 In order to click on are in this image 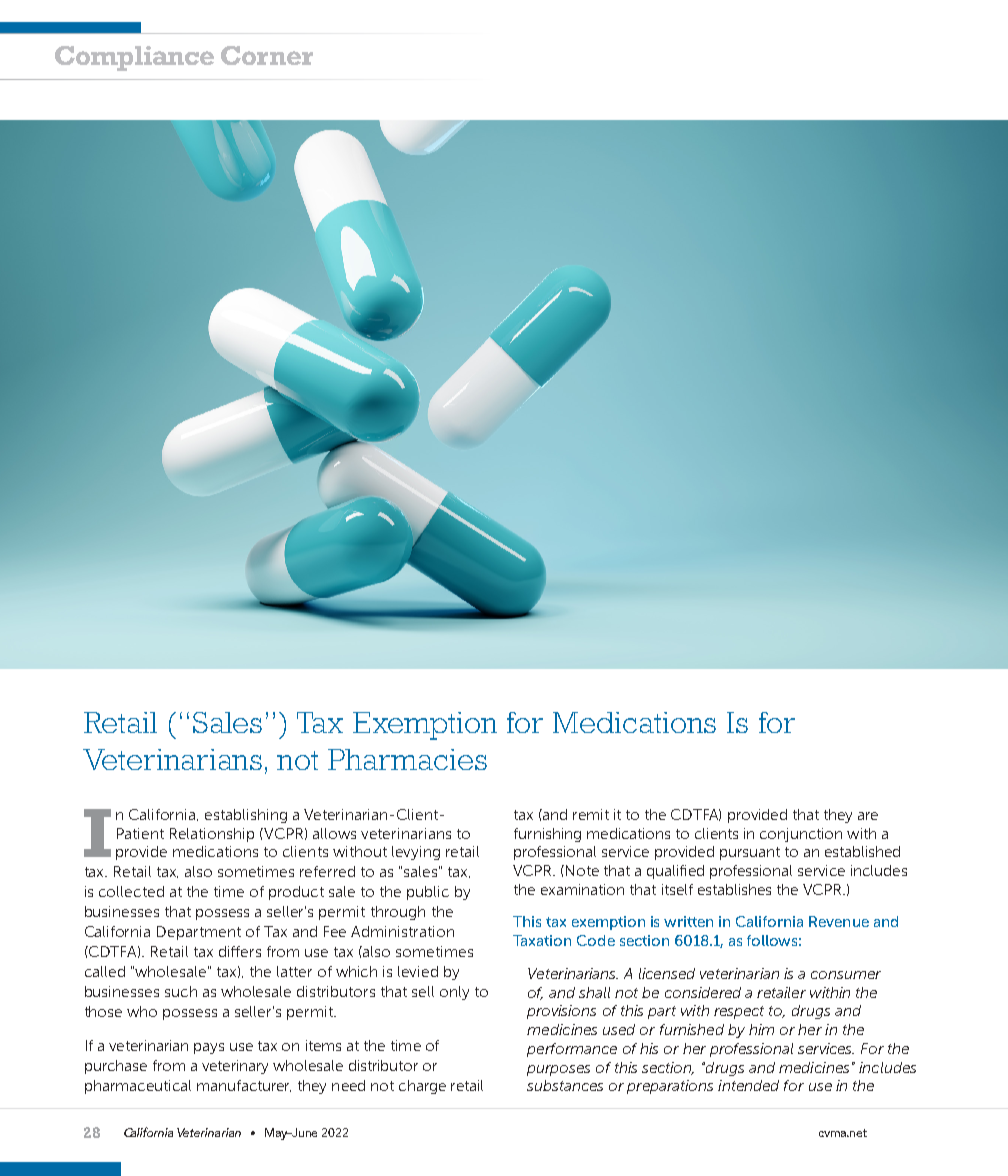, I will do `click(868, 816)`.
